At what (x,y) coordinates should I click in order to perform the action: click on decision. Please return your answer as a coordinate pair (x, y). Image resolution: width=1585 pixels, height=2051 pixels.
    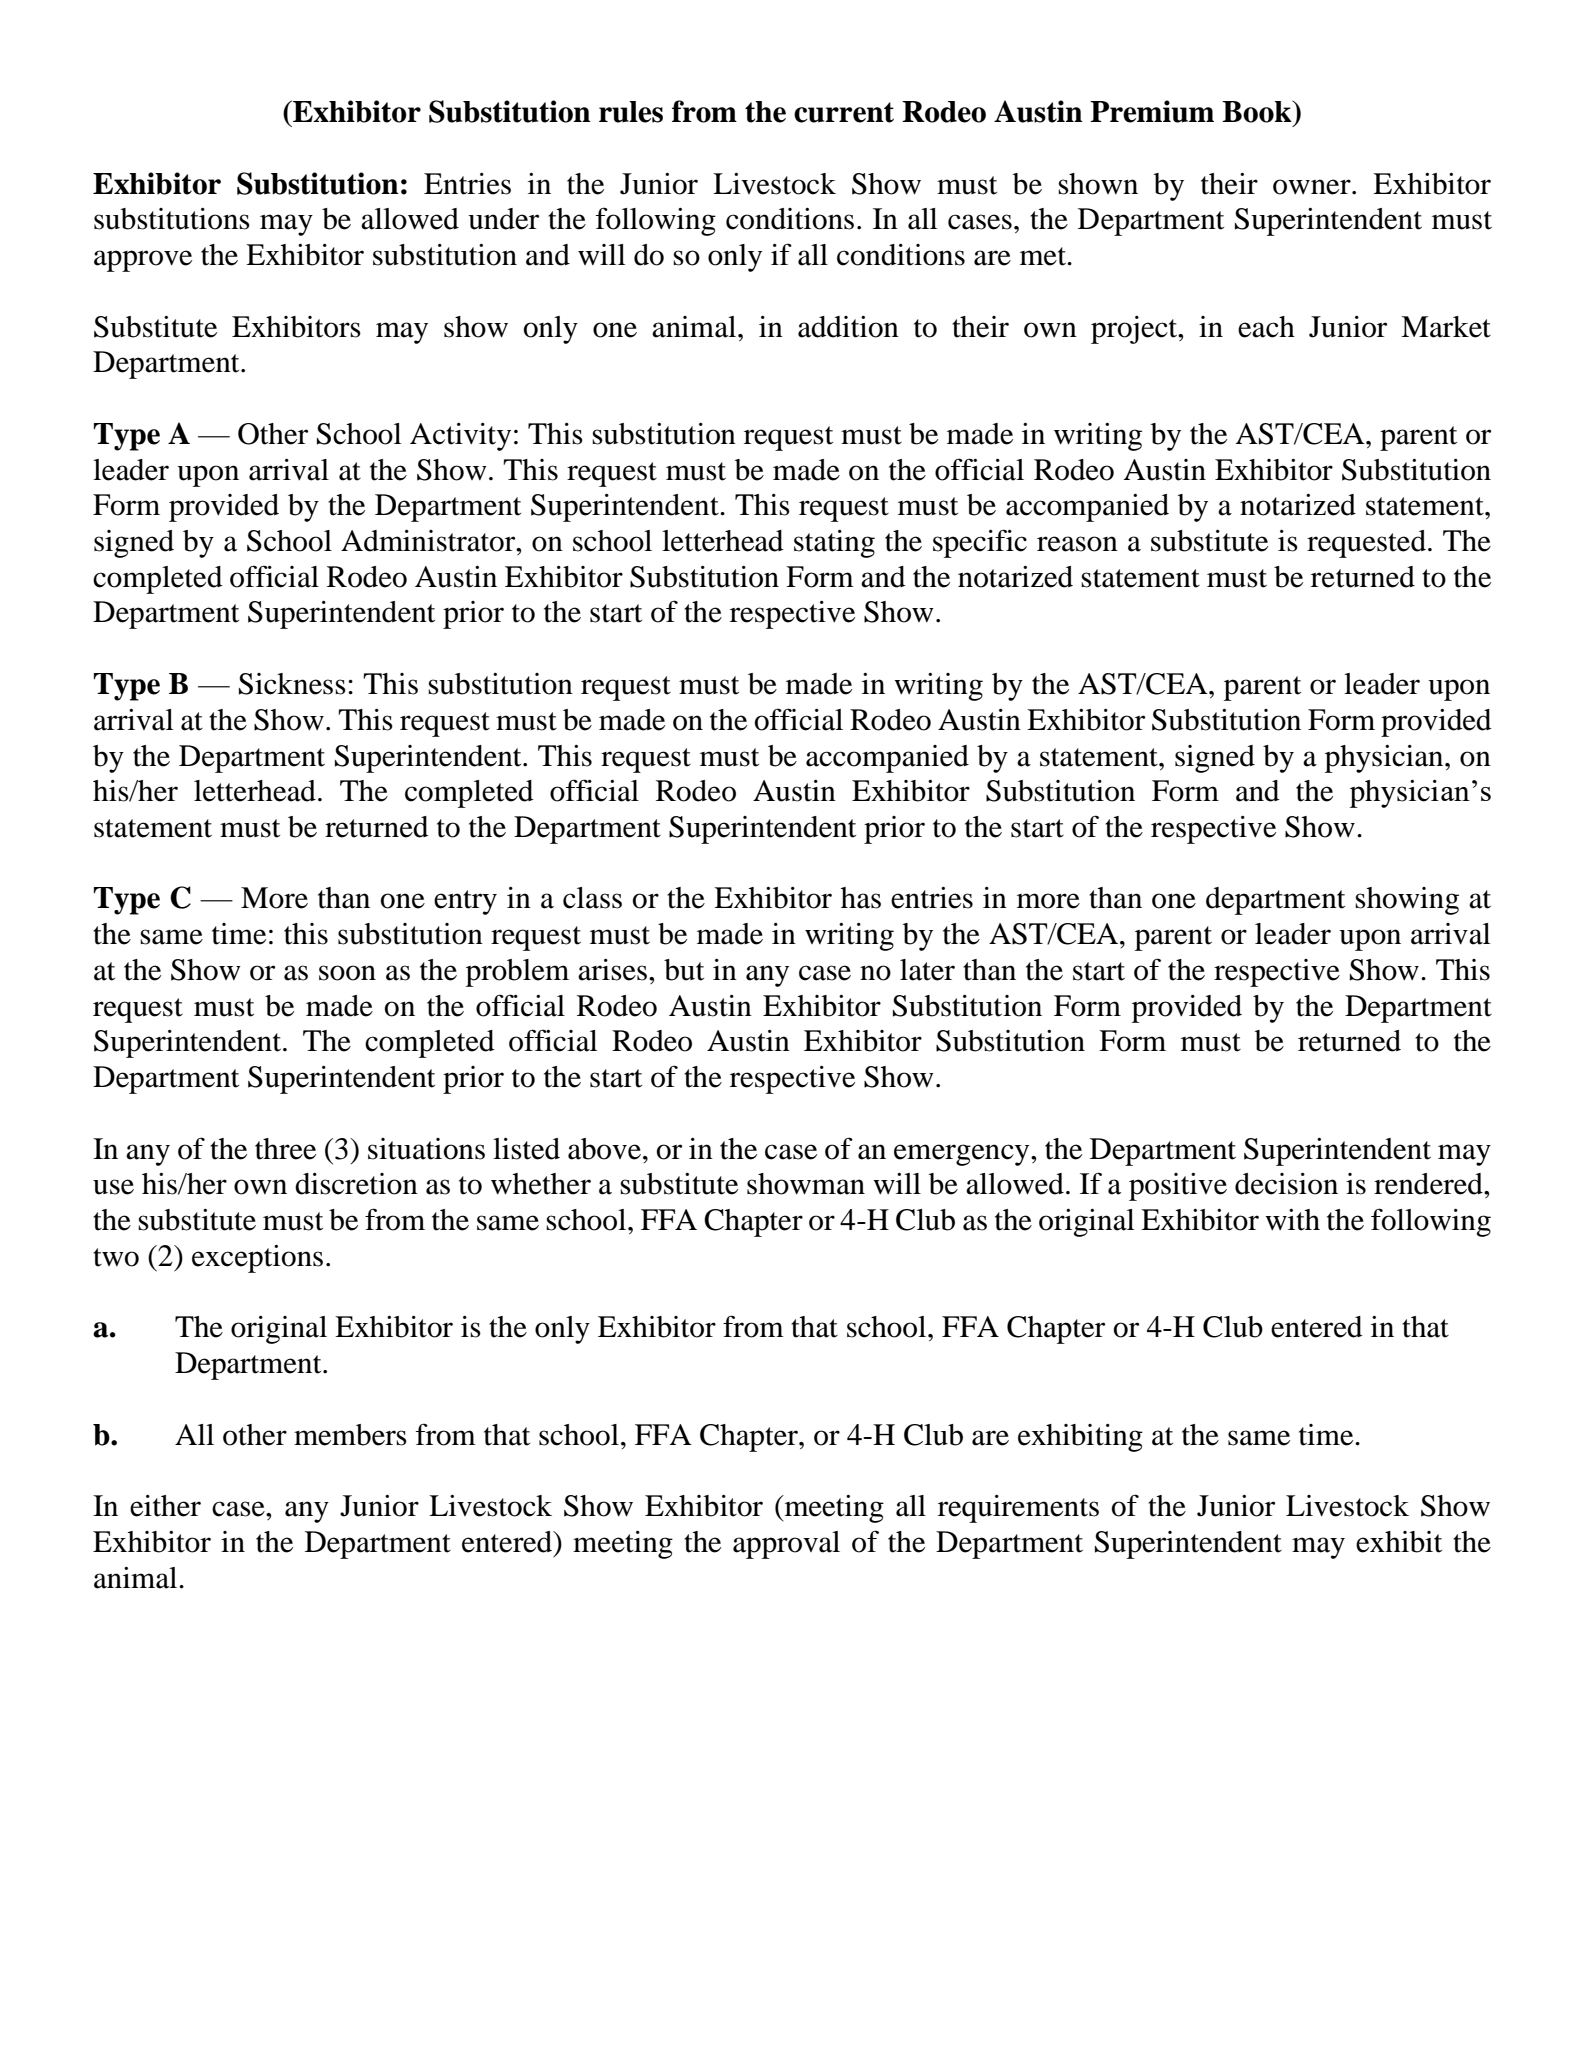
    Looking at the image, I should click on (1286, 1184).
